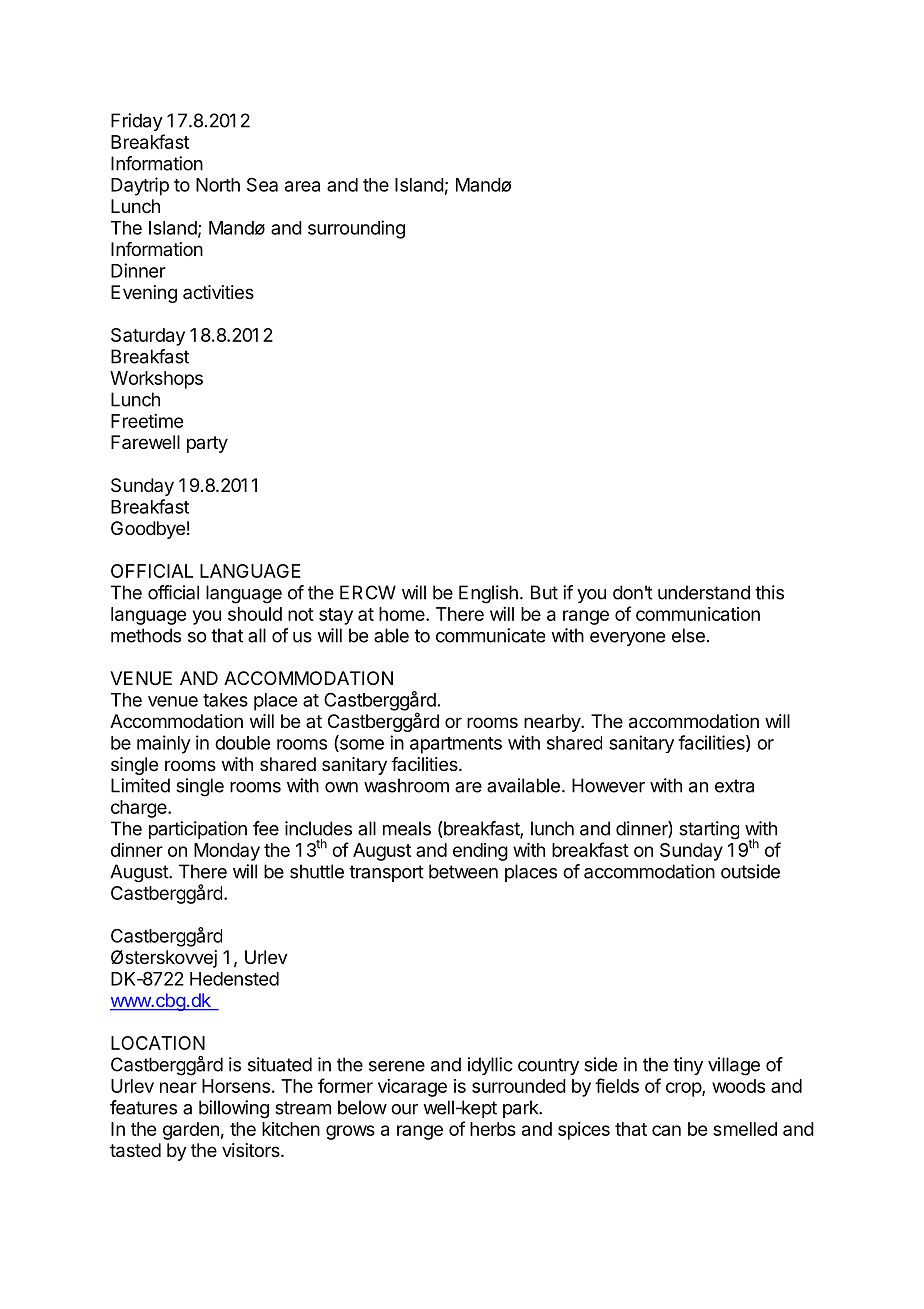 The width and height of the screenshot is (924, 1309). Describe the element at coordinates (356, 229) in the screenshot. I see `surrounding` at that location.
